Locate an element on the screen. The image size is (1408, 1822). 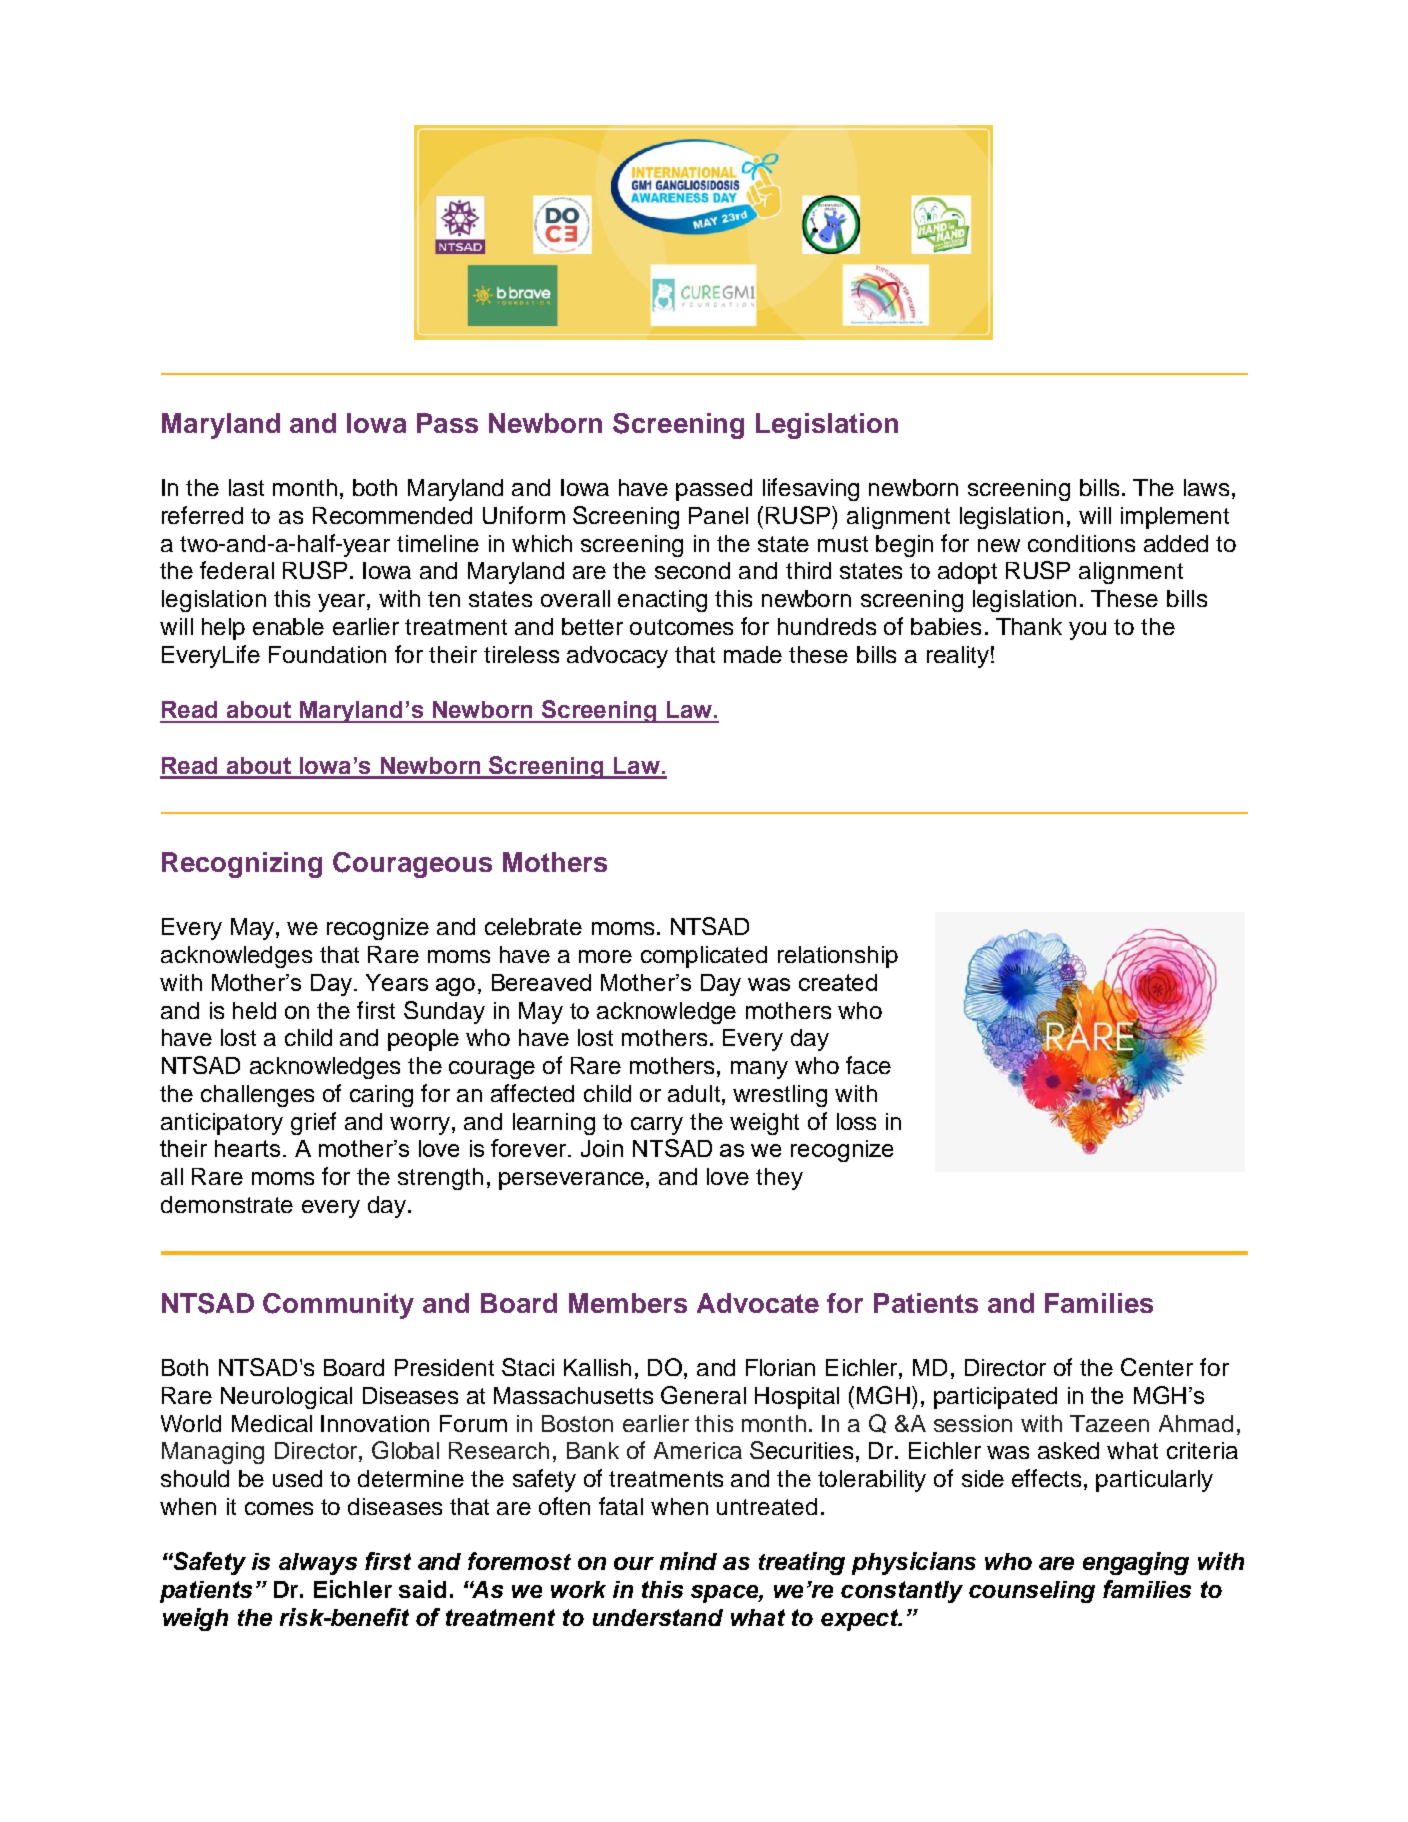
many is located at coordinates (759, 1070).
